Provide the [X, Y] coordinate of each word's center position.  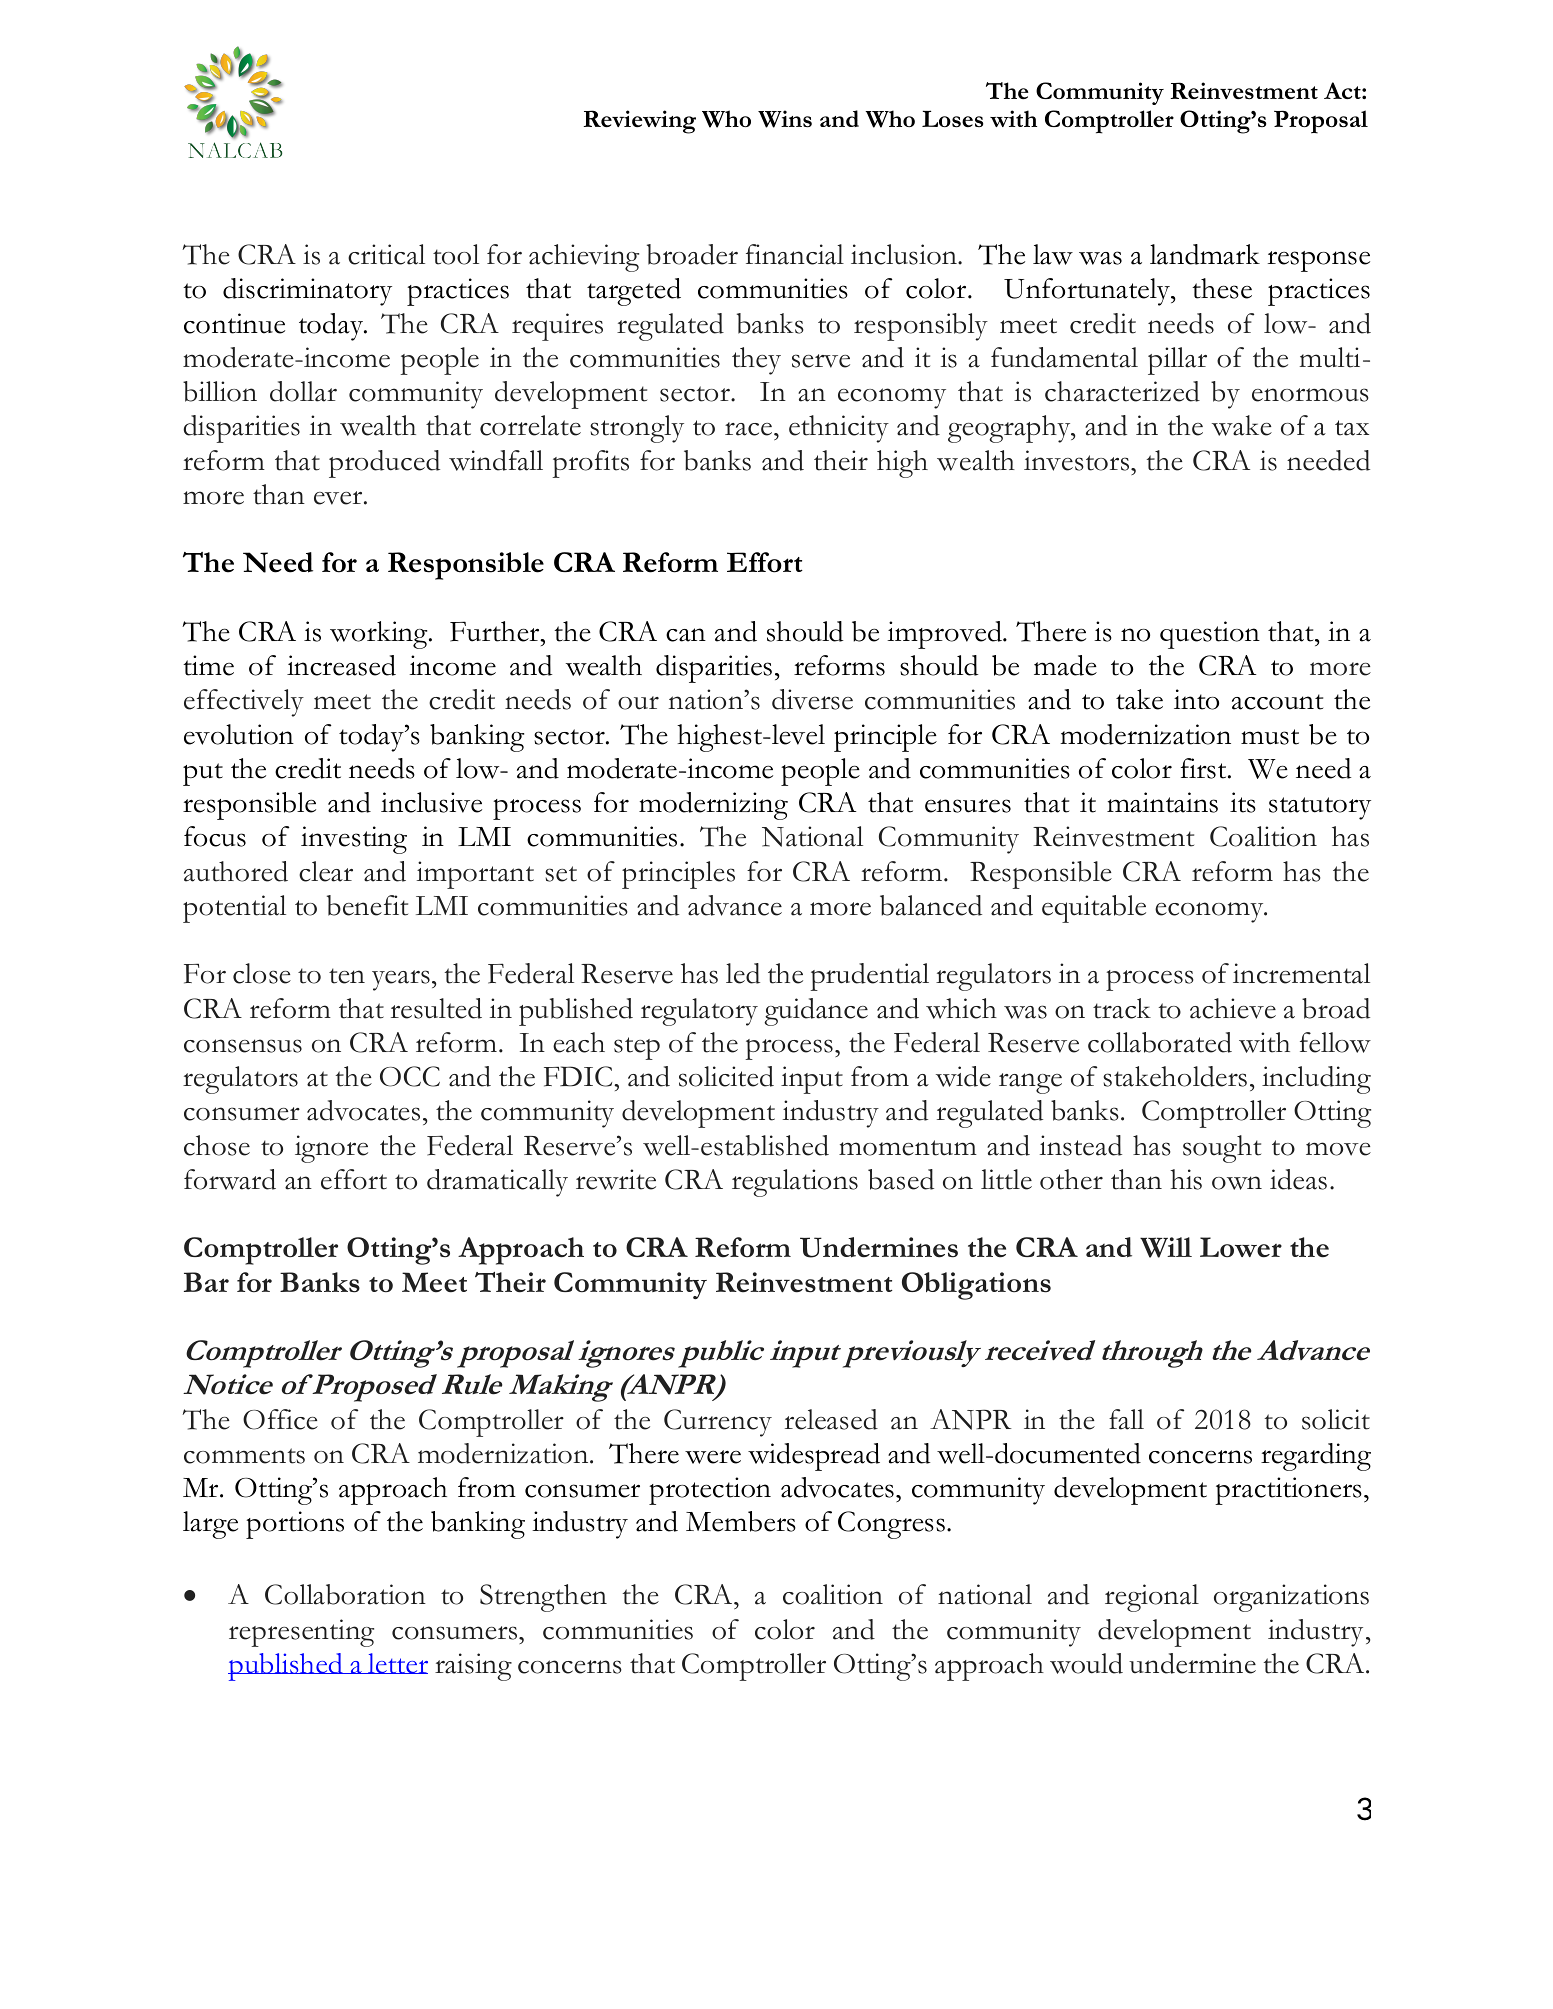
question [1210, 635]
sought [1222, 1149]
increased [341, 665]
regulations [795, 1183]
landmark [1205, 254]
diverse [812, 699]
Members [741, 1521]
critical [386, 254]
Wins [785, 119]
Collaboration [345, 1594]
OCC [410, 1076]
